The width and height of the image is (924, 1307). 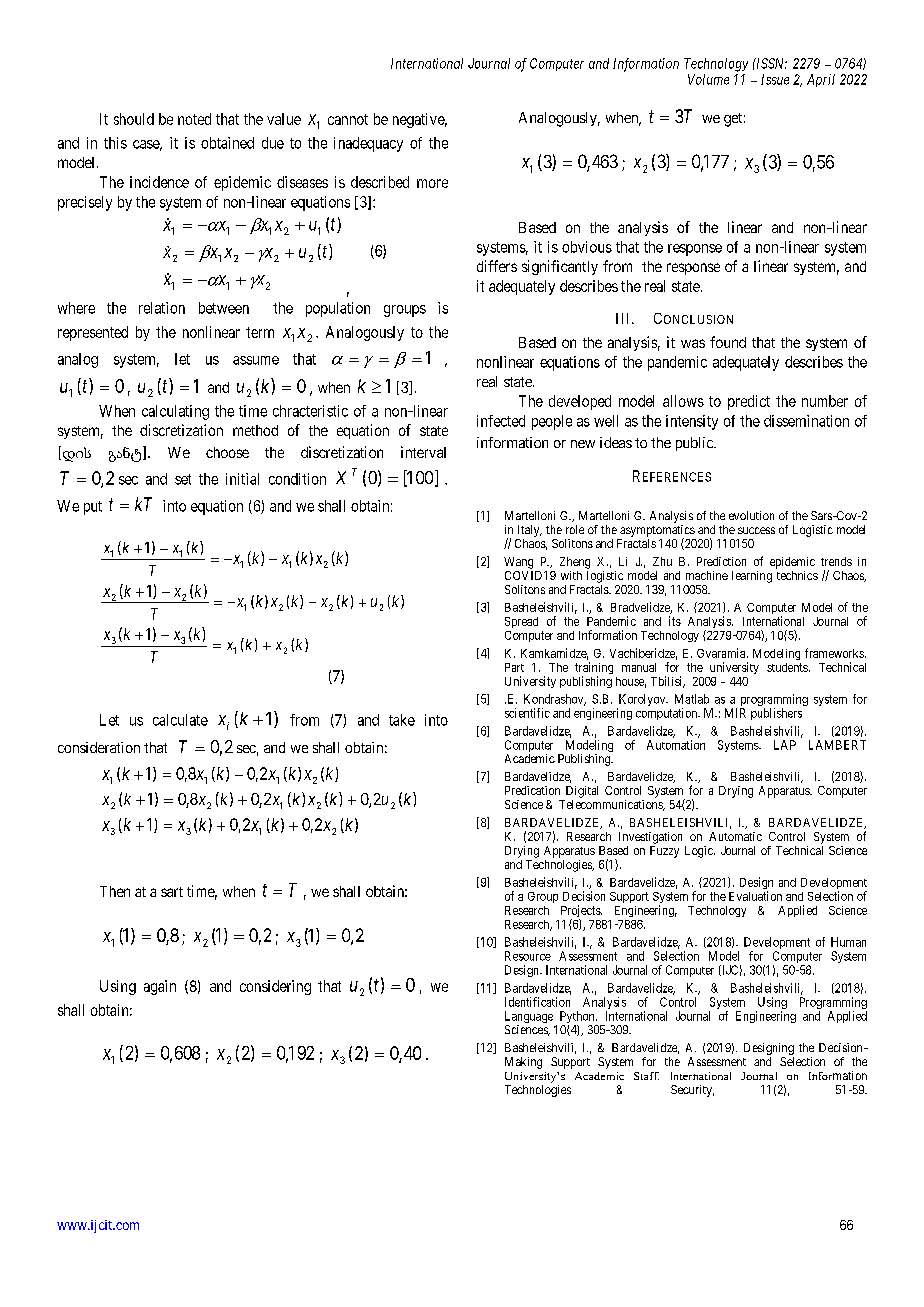 I want to click on calculating, so click(x=175, y=412).
